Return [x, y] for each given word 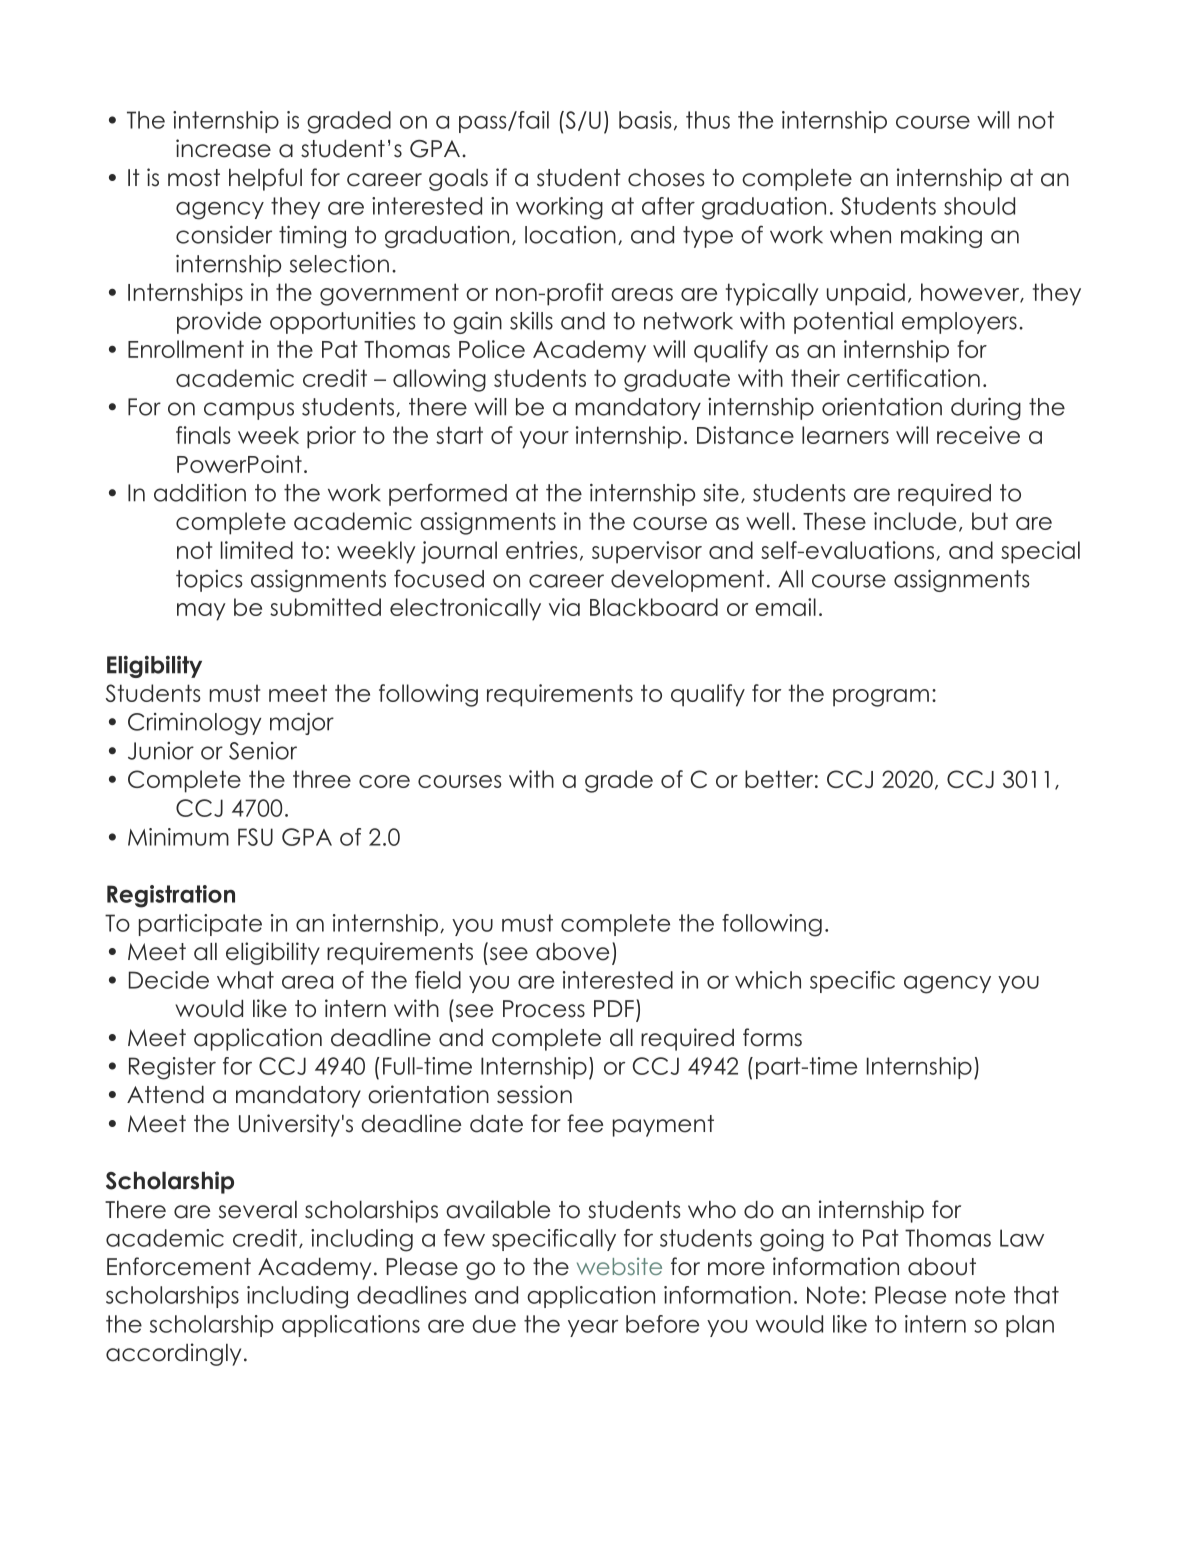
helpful [265, 179]
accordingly [173, 1354]
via [564, 607]
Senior [263, 751]
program [881, 698]
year [593, 1328]
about [942, 1267]
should [979, 206]
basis [645, 120]
